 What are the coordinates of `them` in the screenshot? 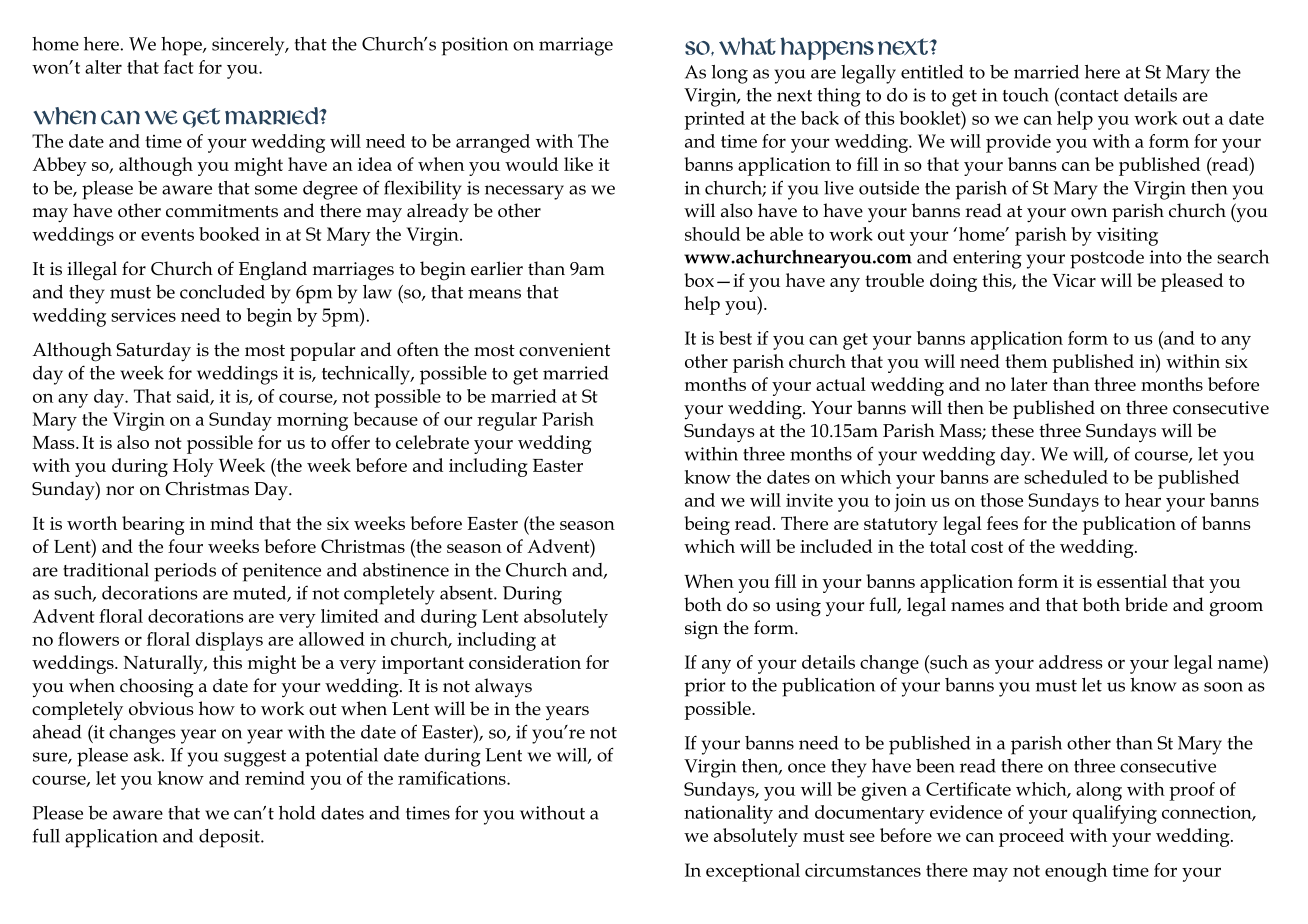 It's located at (1026, 361).
